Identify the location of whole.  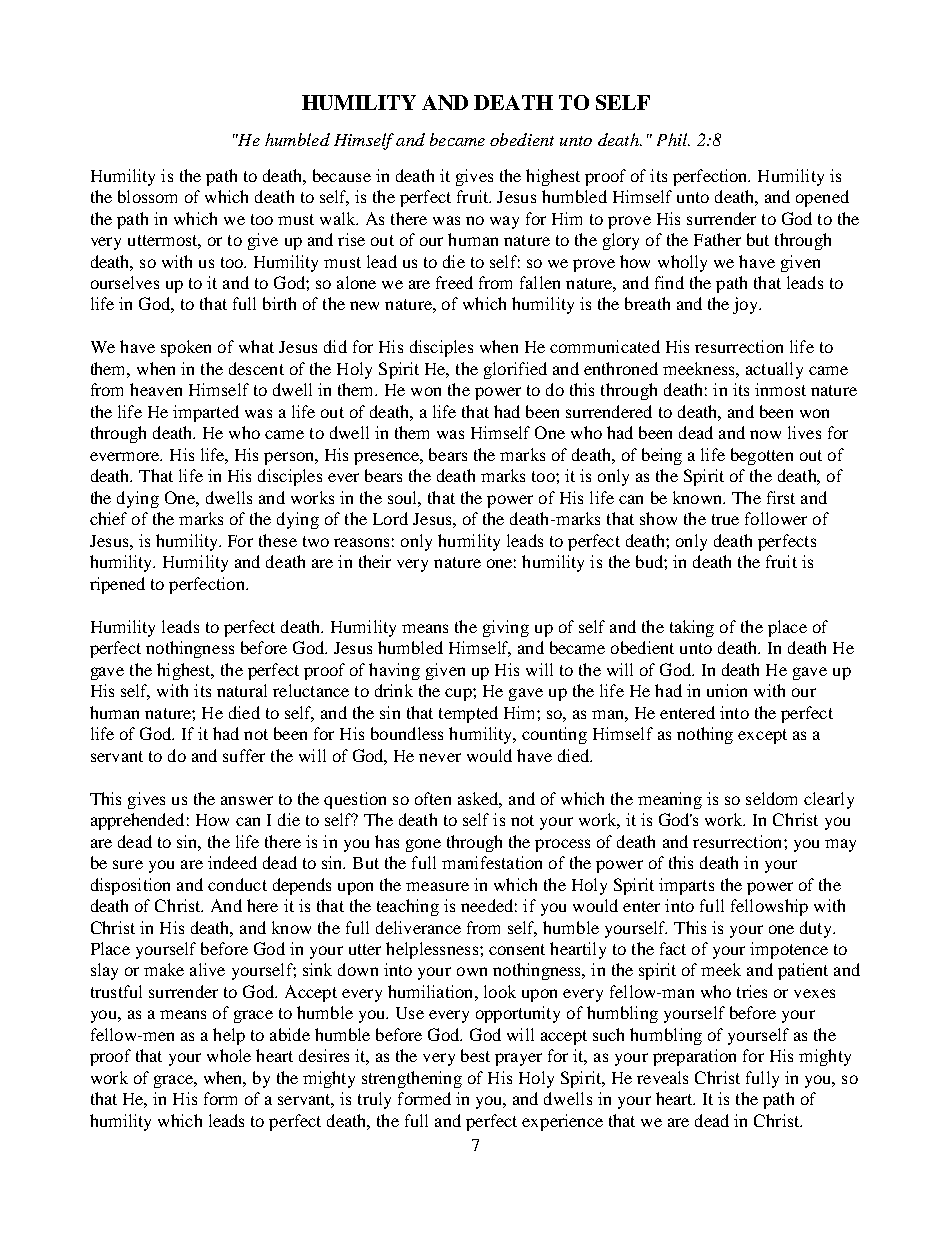
(229, 1055).
